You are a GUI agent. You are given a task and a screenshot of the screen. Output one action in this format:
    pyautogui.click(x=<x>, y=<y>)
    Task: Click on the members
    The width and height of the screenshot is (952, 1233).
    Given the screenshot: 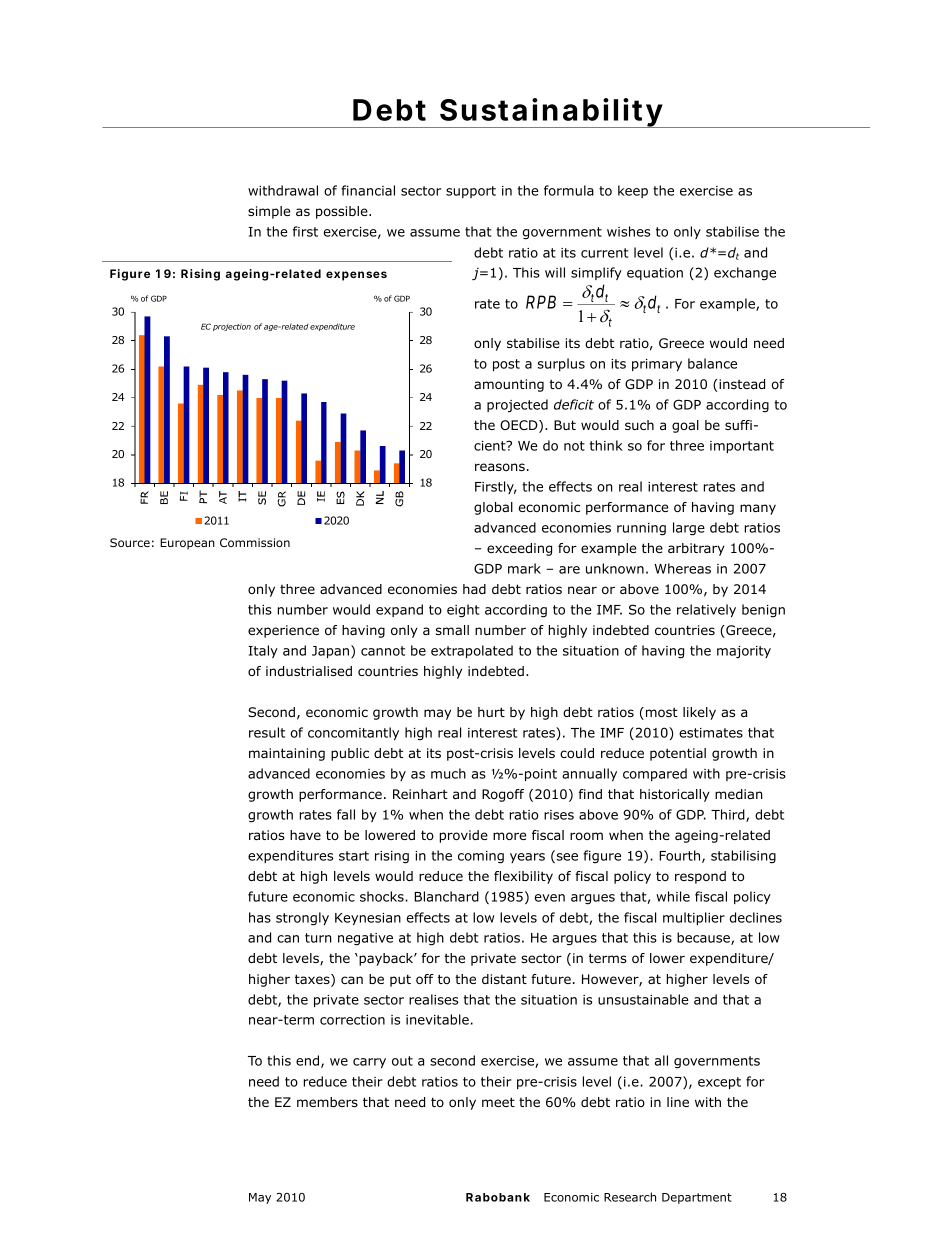 What is the action you would take?
    pyautogui.click(x=327, y=1102)
